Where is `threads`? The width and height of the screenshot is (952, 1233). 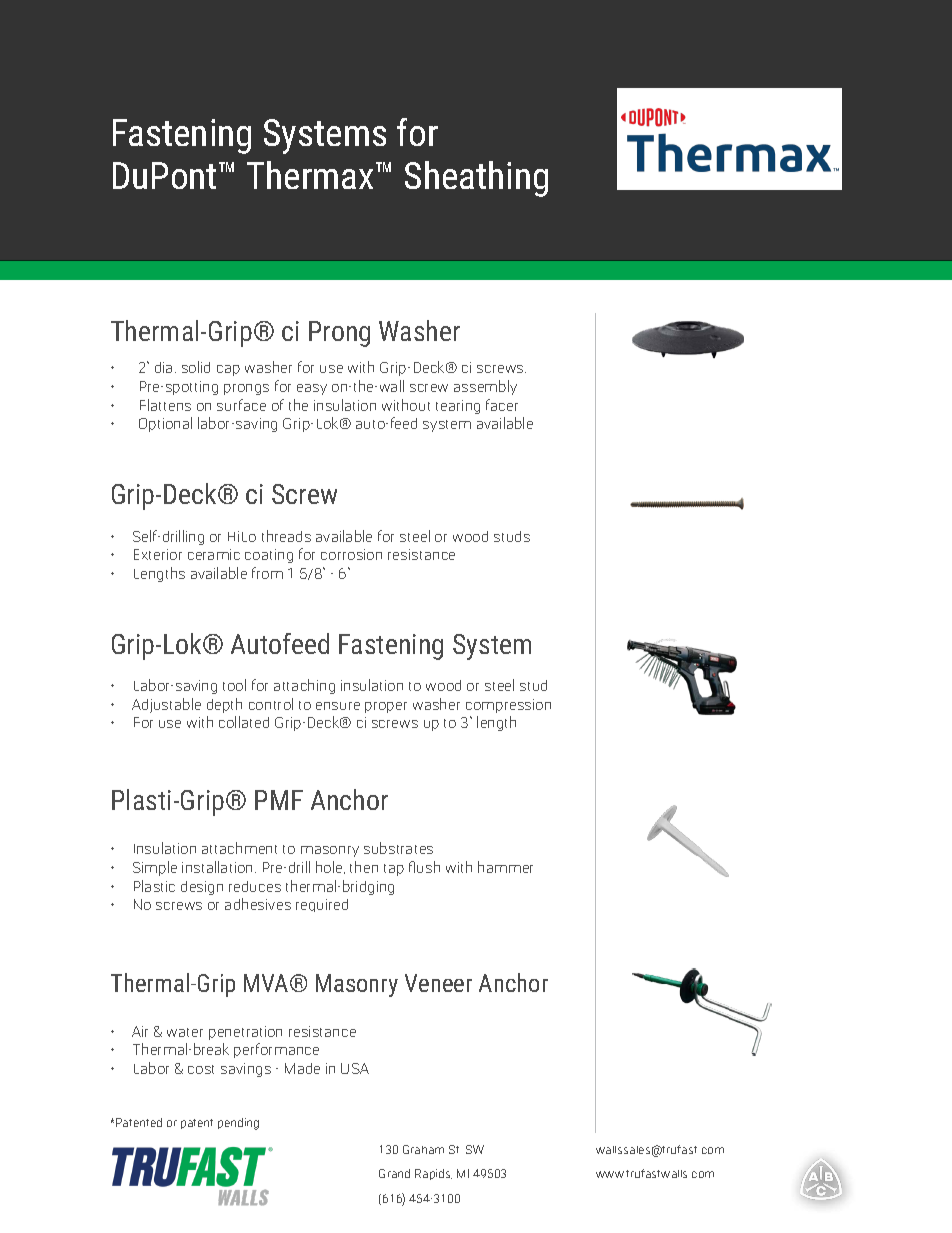 threads is located at coordinates (286, 536).
